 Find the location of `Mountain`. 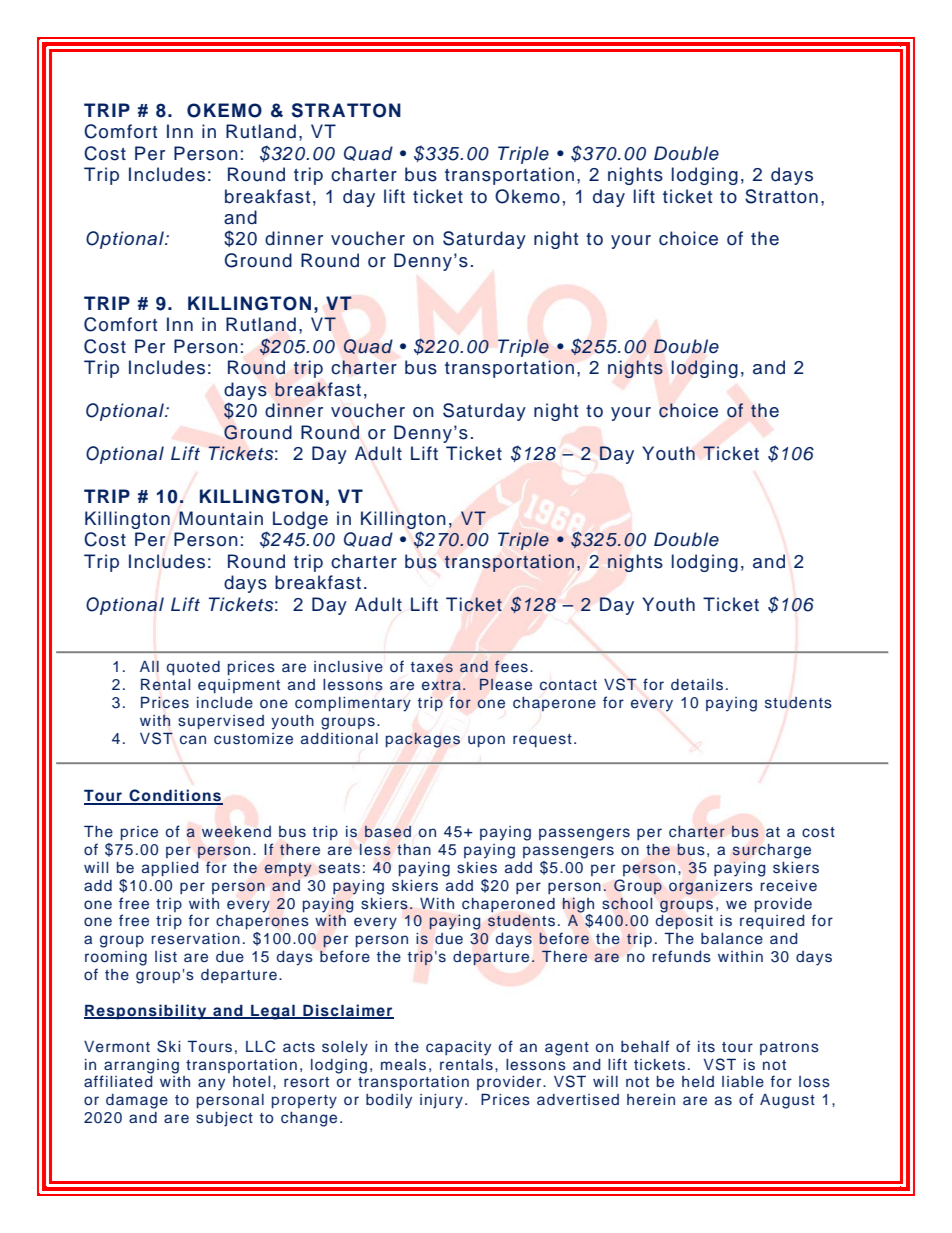

Mountain is located at coordinates (221, 518).
